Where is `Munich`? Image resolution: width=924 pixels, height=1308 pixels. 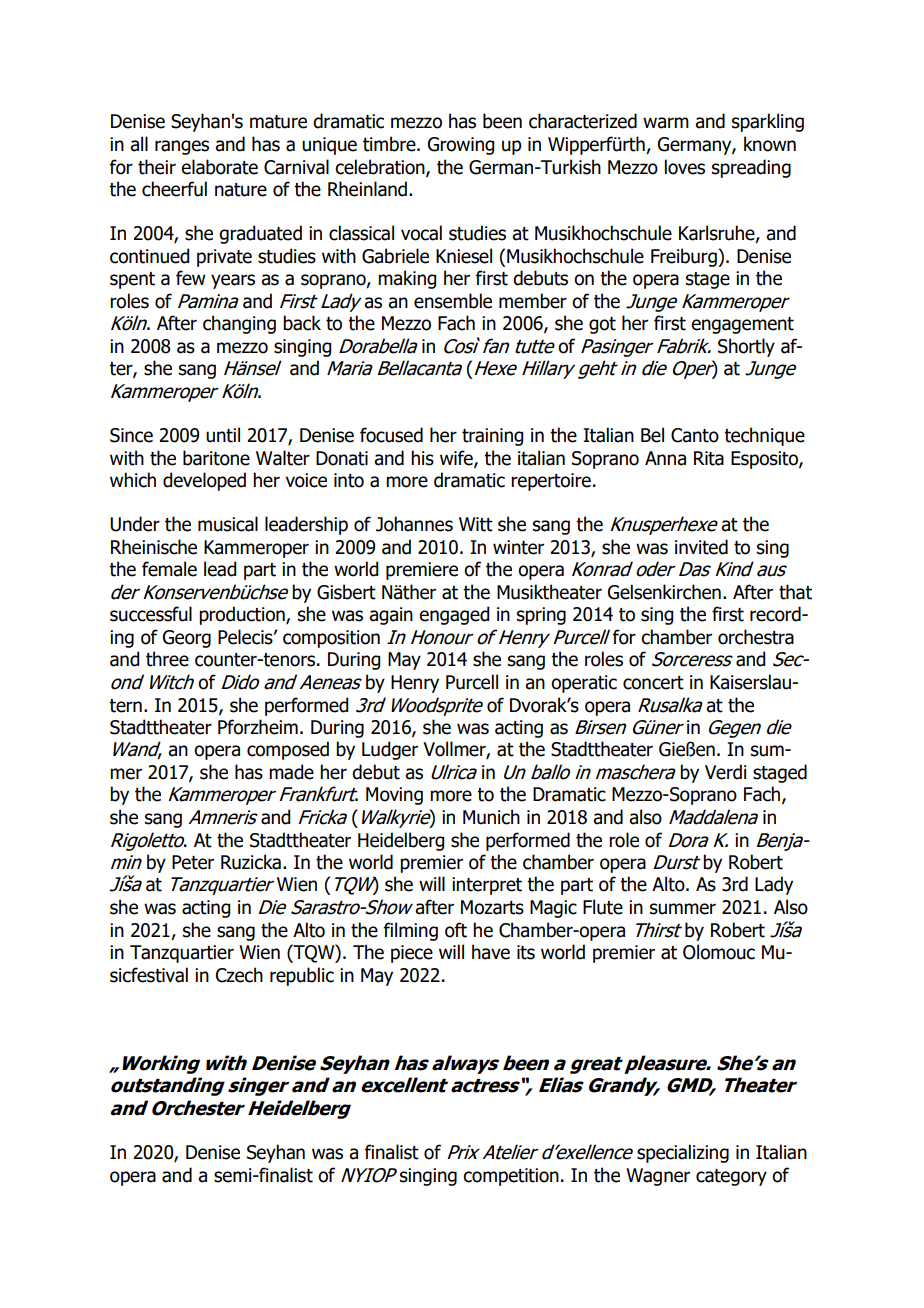
Munich is located at coordinates (491, 817).
